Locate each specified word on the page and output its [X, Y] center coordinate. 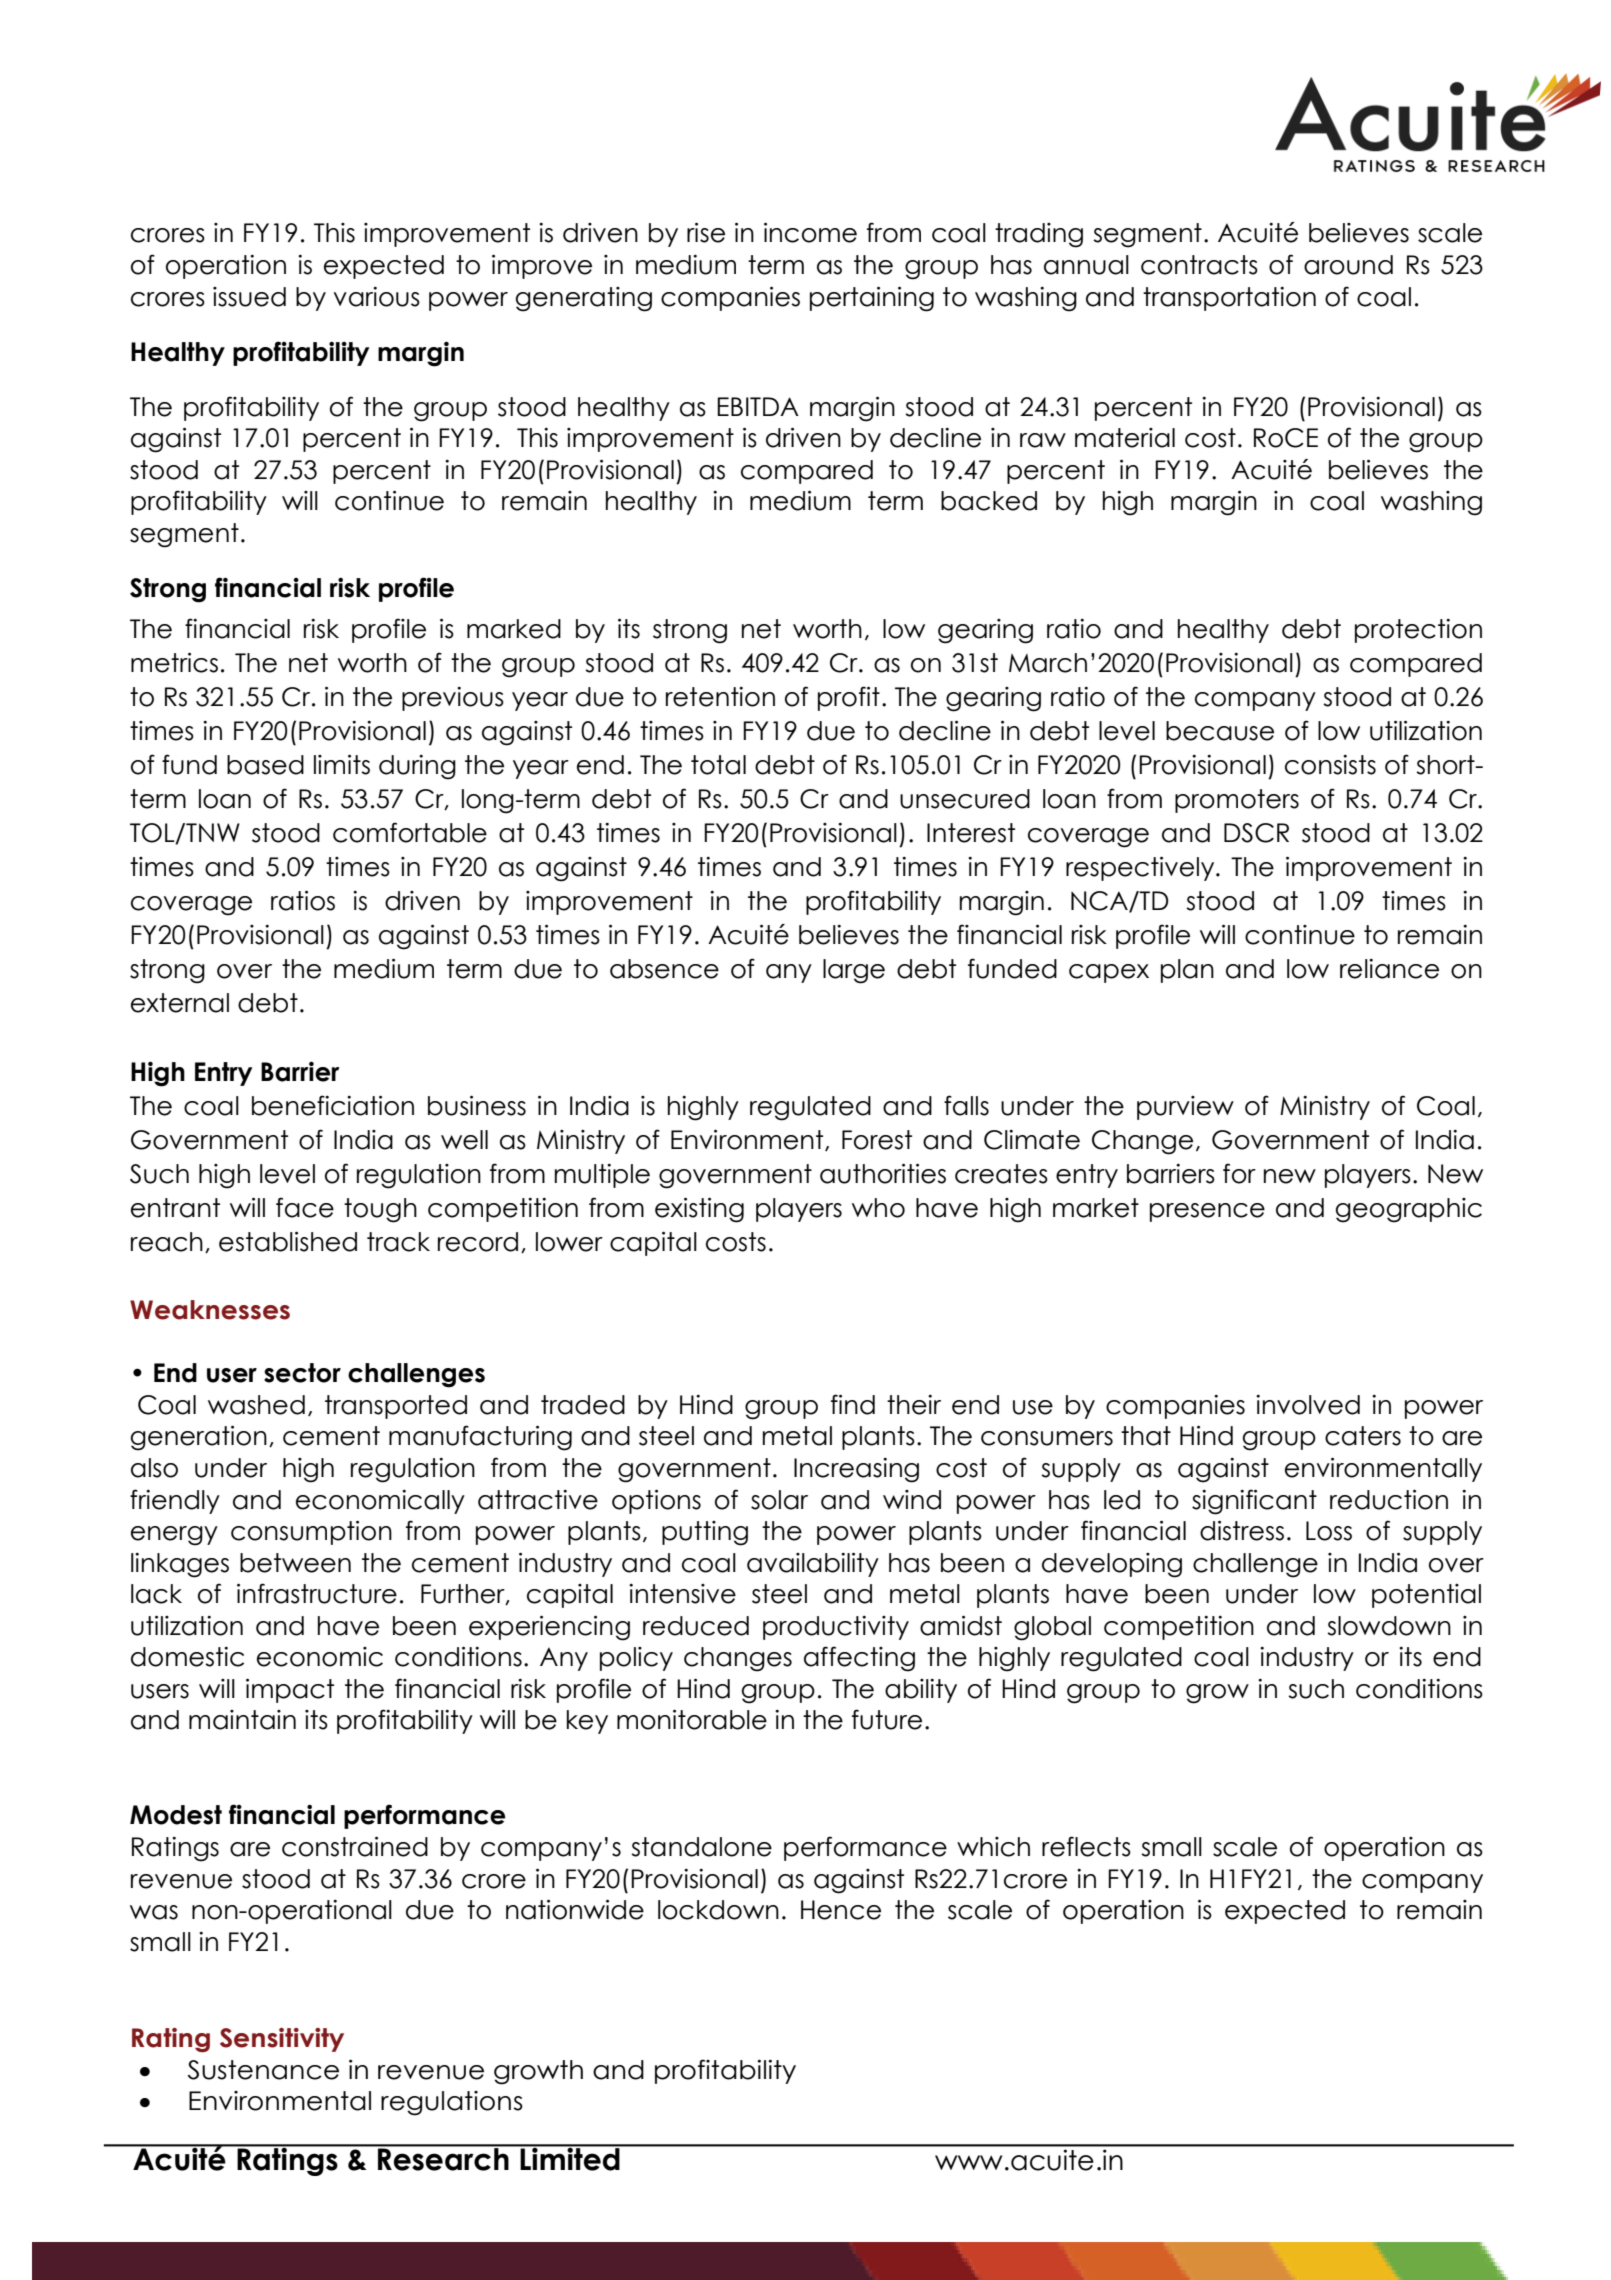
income [810, 232]
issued [249, 297]
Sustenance [263, 2070]
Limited [570, 2158]
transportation [1229, 299]
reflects [1086, 1846]
